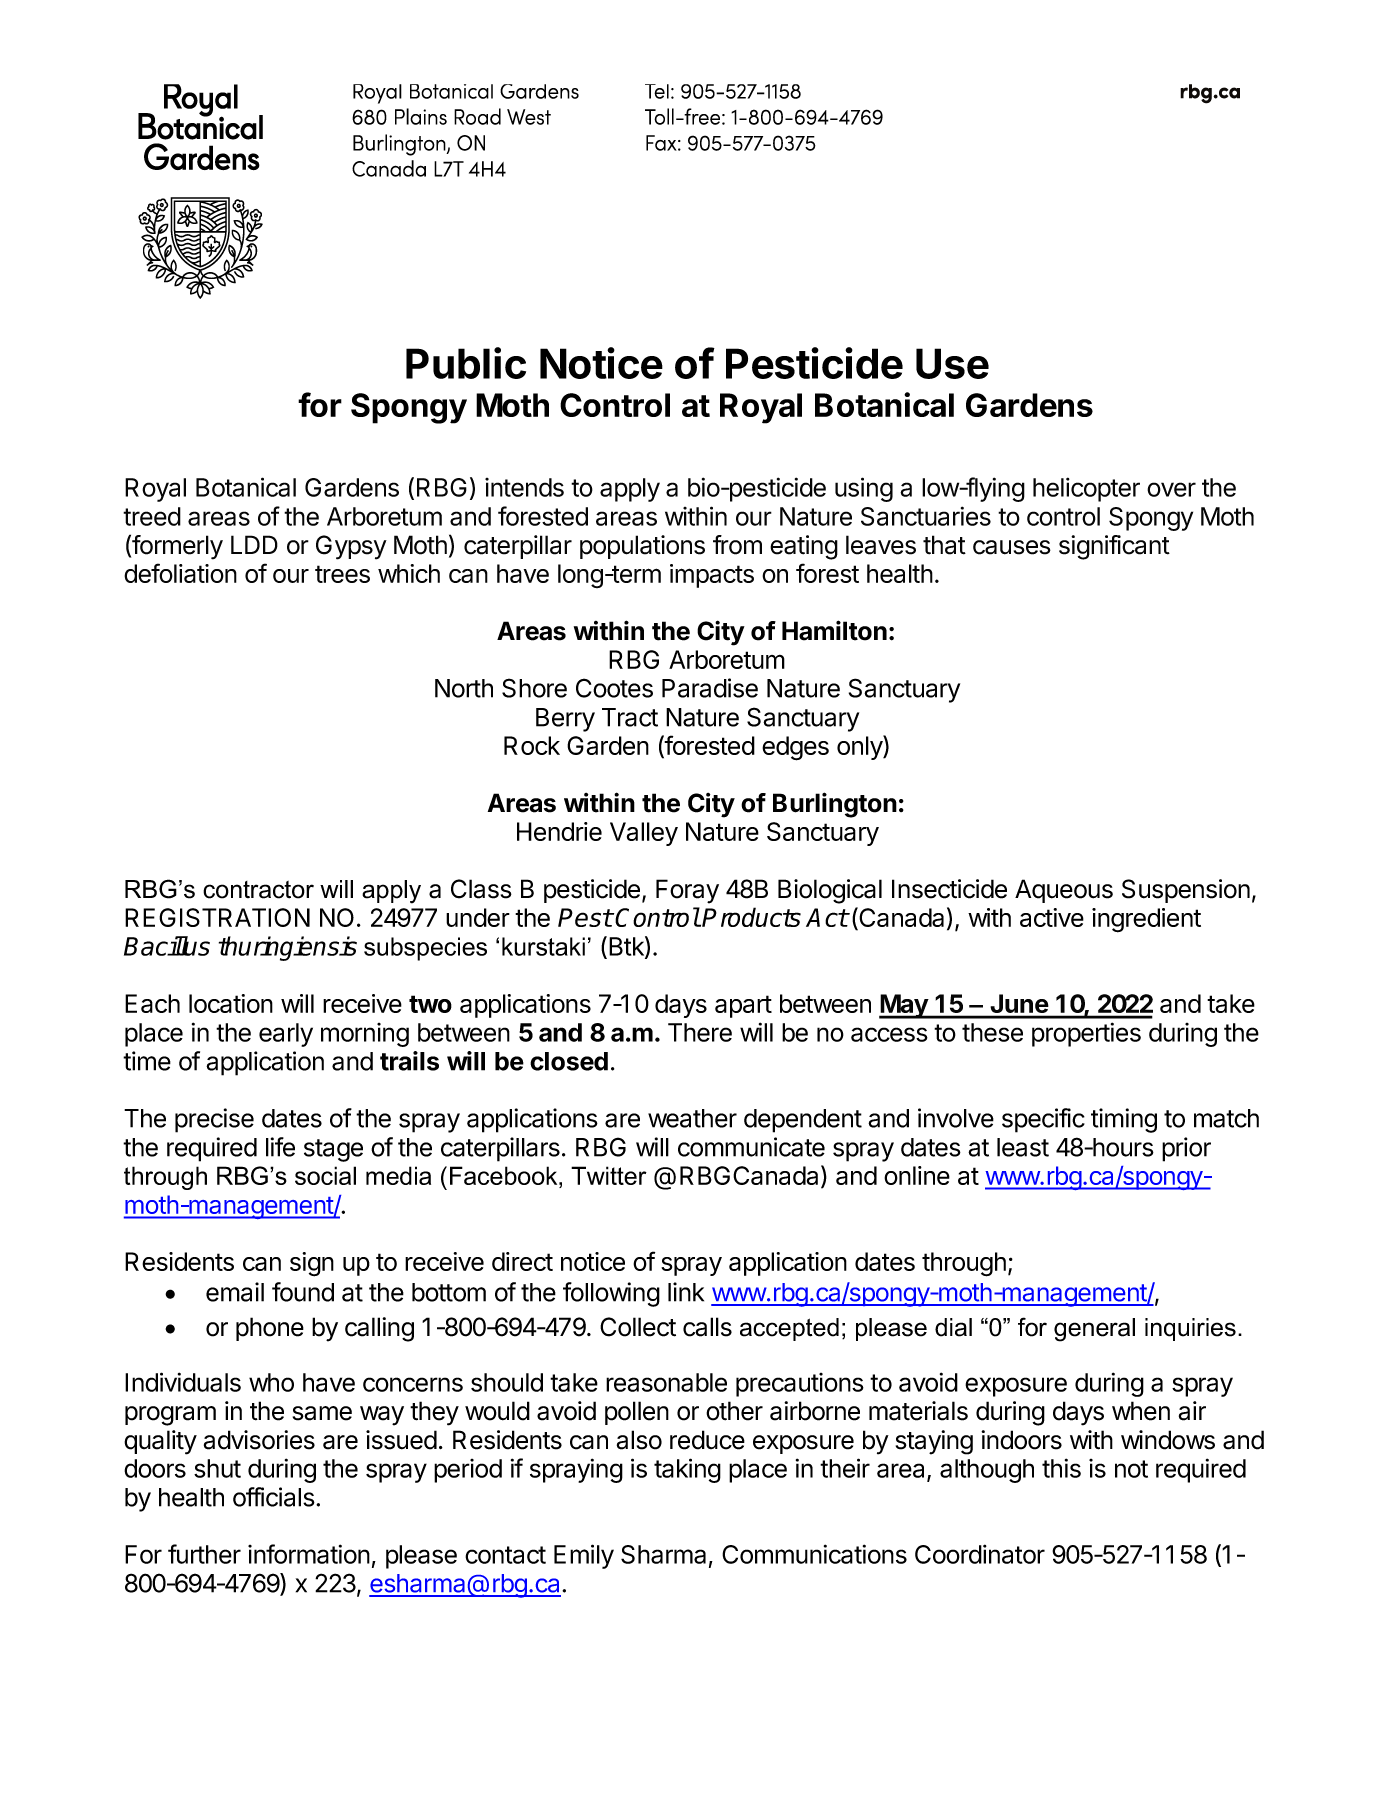 The height and width of the image is (1795, 1387). Describe the element at coordinates (712, 576) in the image. I see `impacts` at that location.
